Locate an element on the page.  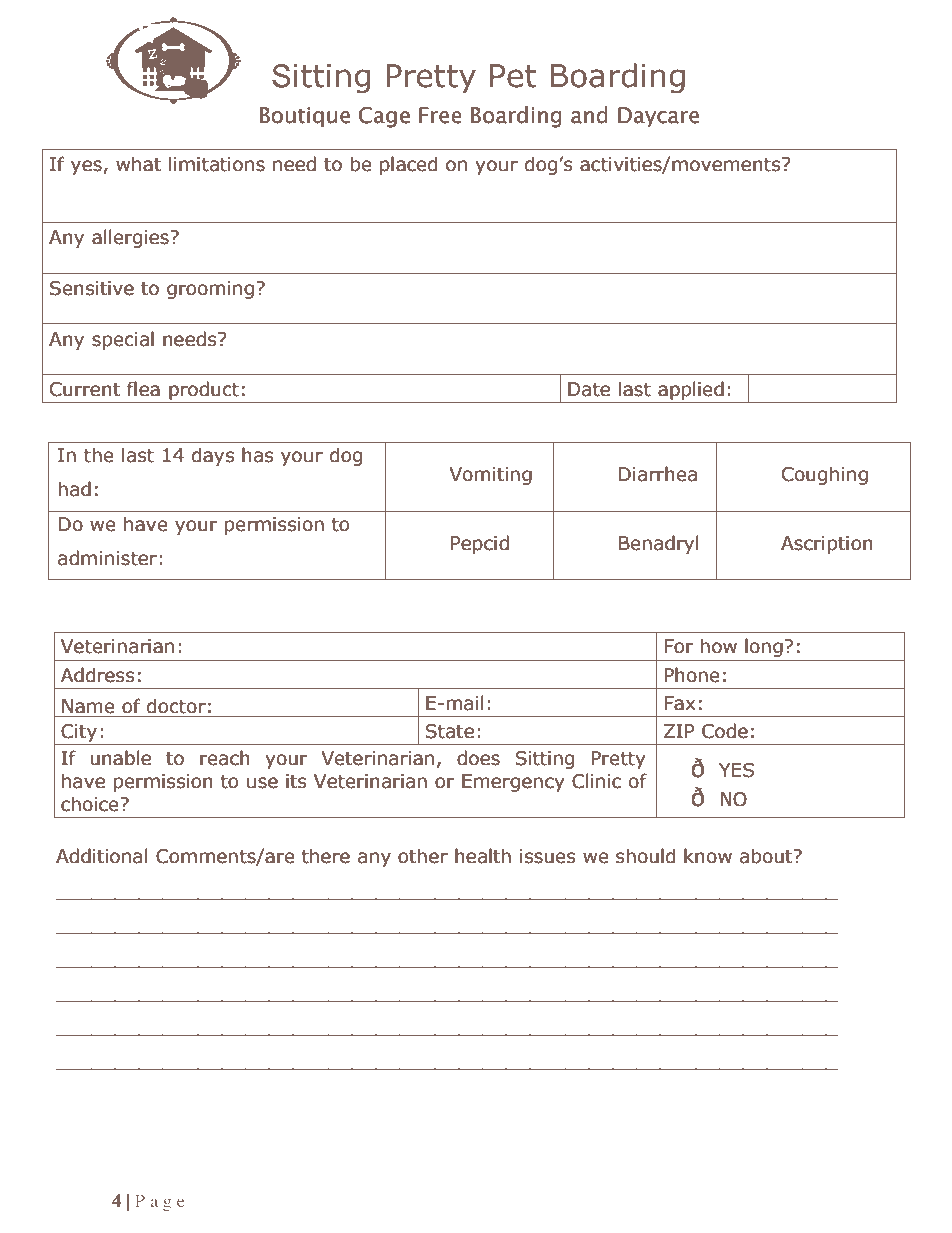
know is located at coordinates (708, 856).
